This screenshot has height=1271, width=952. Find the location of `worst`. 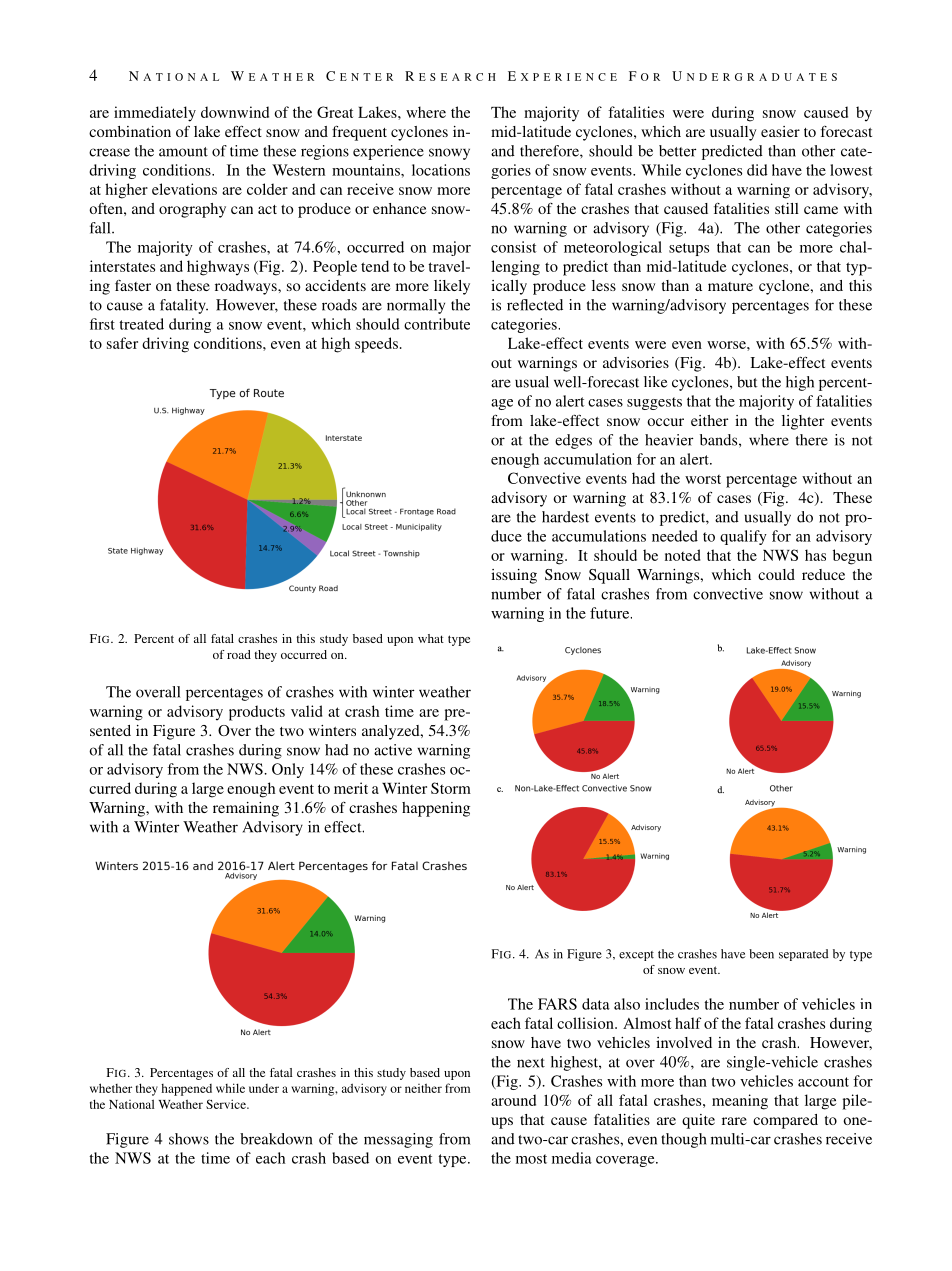

worst is located at coordinates (703, 479).
